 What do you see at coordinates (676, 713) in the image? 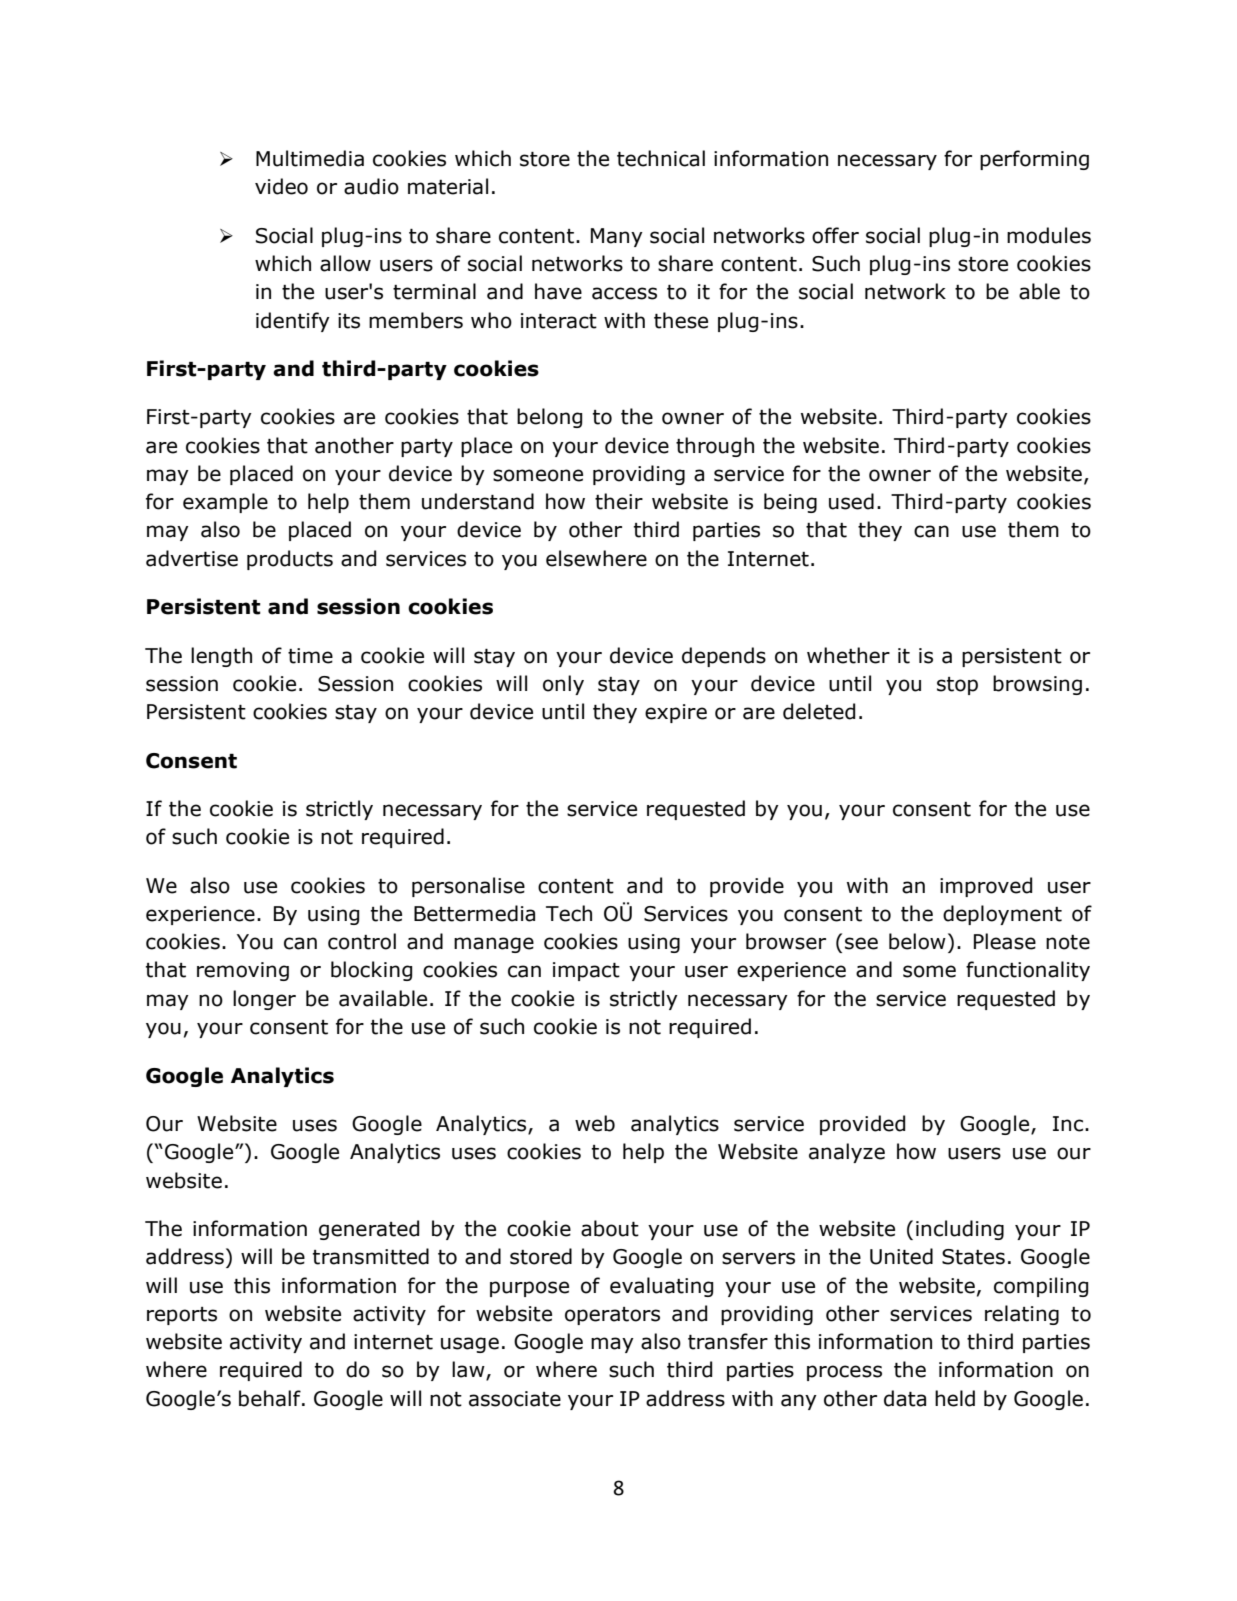
I see `expire` at bounding box center [676, 713].
